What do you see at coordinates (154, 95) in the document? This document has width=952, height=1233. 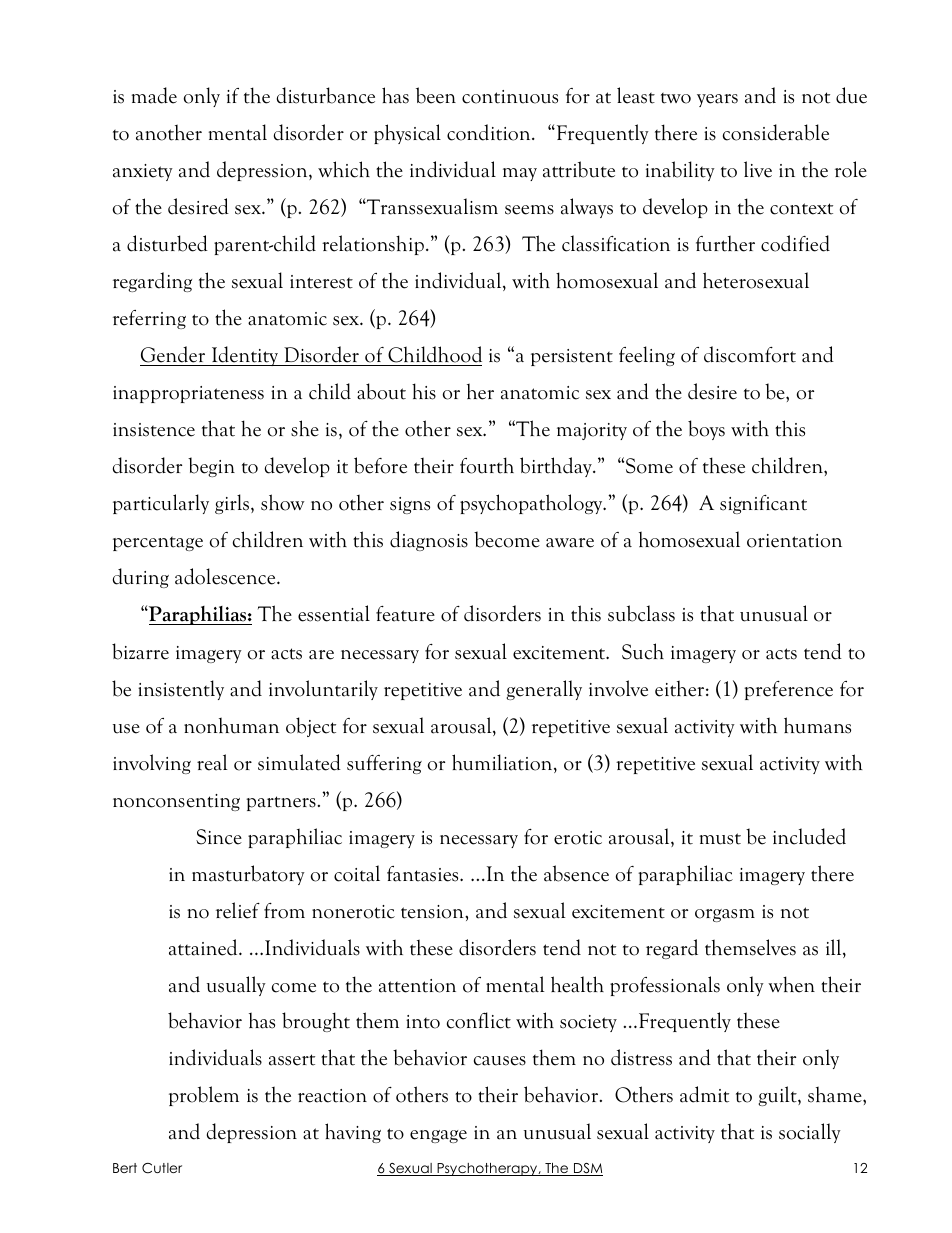 I see `made` at bounding box center [154, 95].
